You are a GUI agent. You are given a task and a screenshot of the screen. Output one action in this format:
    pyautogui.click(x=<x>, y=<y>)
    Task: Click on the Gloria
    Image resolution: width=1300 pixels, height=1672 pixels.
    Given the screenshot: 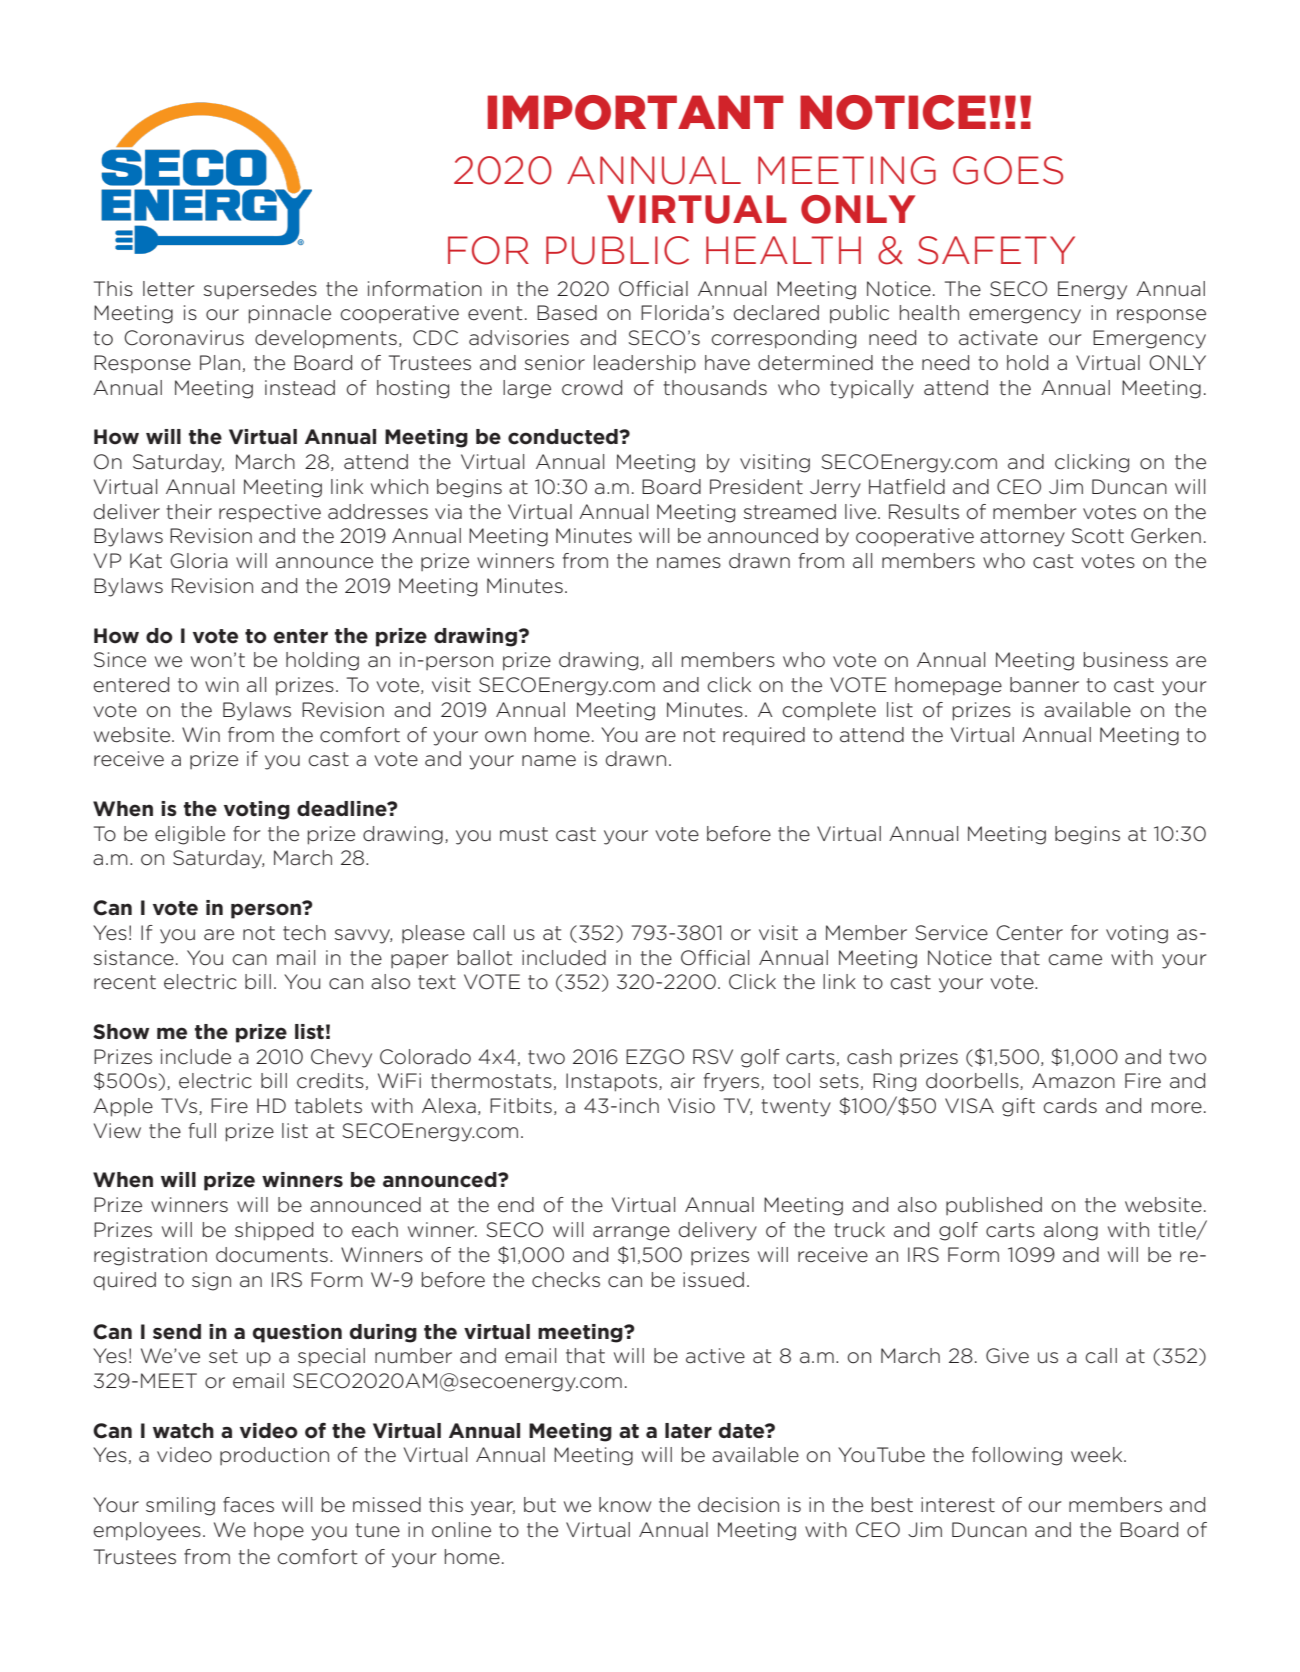 What is the action you would take?
    pyautogui.click(x=199, y=561)
